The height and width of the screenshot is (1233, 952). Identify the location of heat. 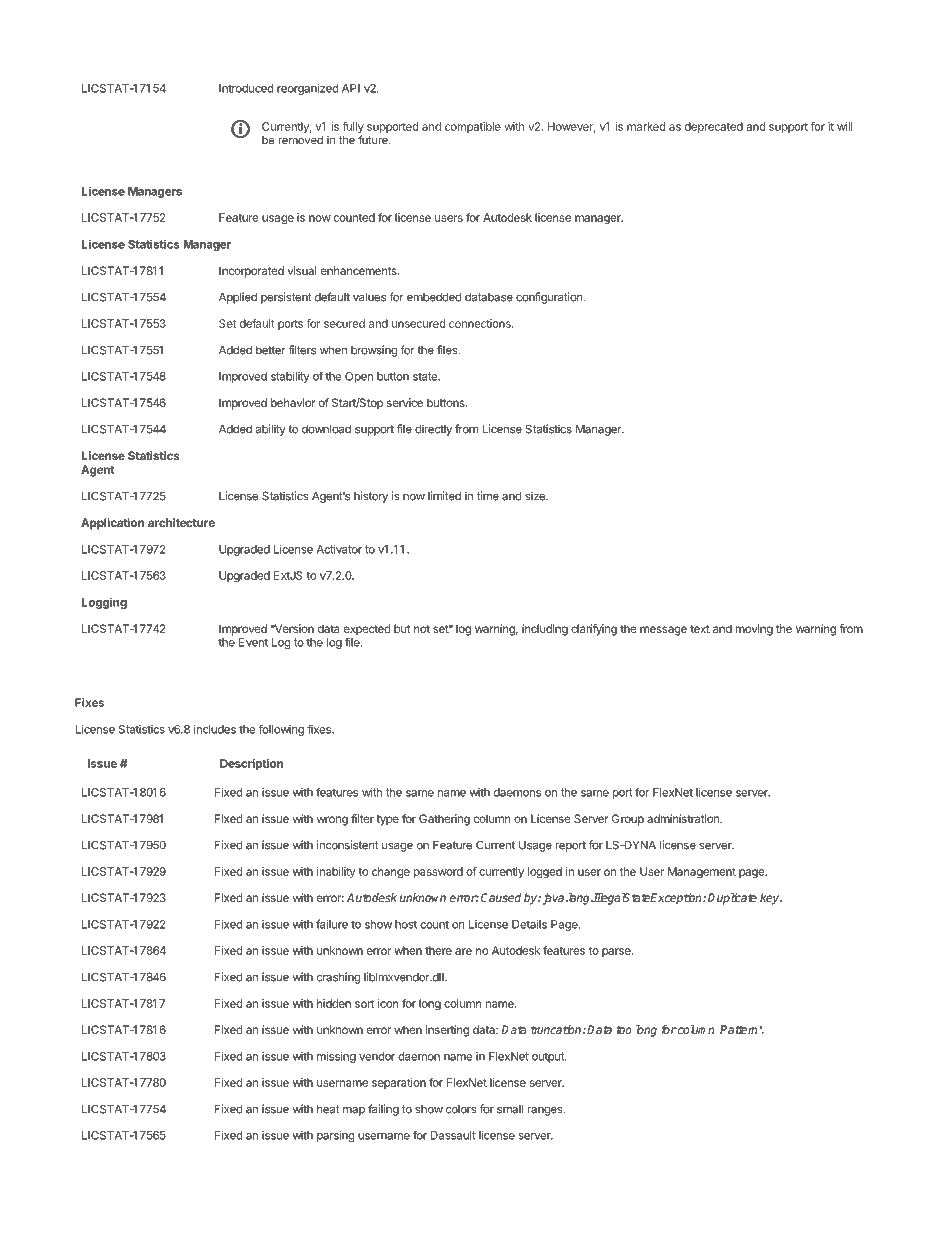
(328, 1109).
